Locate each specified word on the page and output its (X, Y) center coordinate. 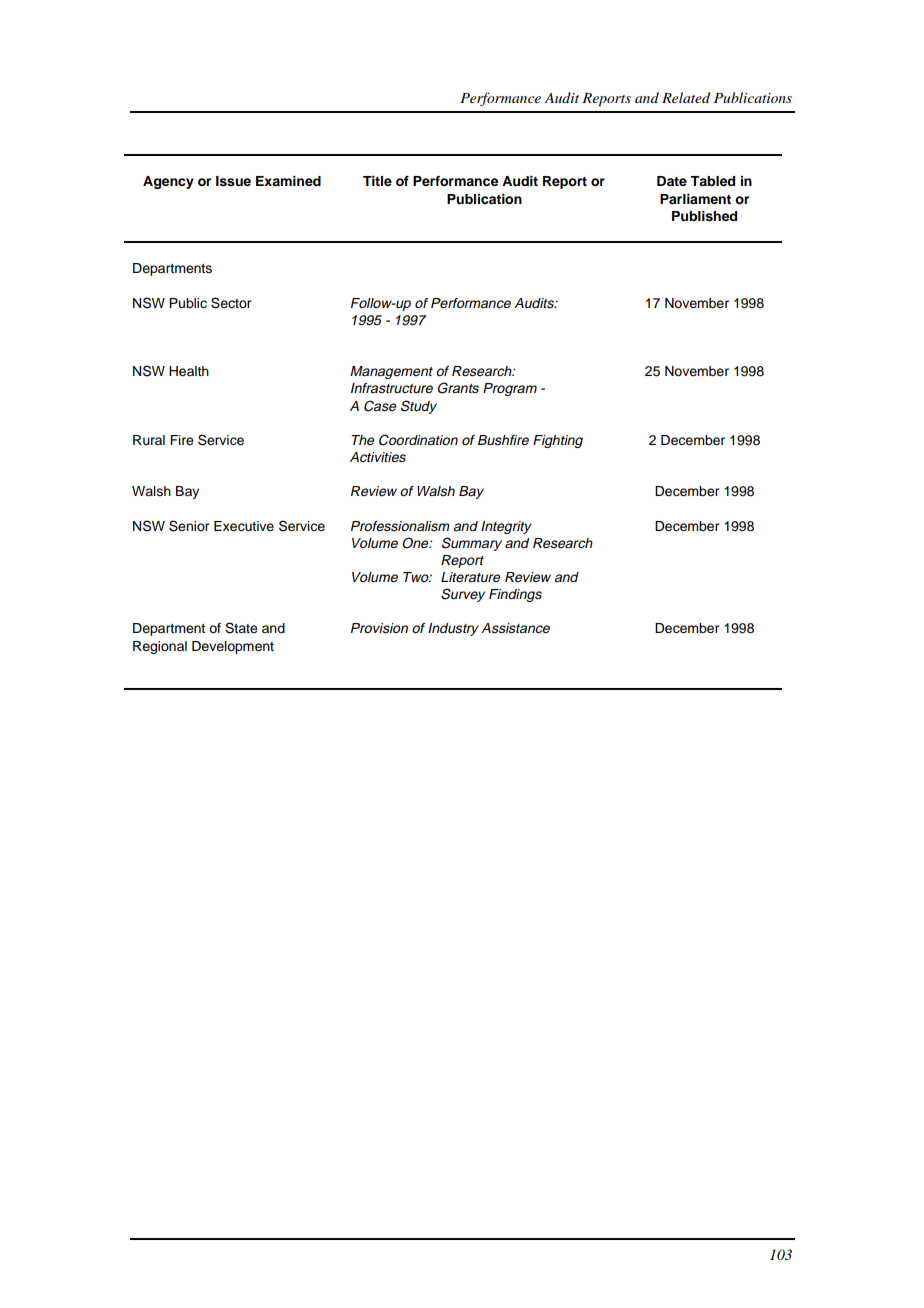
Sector (231, 303)
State (241, 628)
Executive (244, 526)
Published (704, 216)
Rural (149, 440)
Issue (233, 181)
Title (377, 181)
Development (233, 647)
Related (686, 97)
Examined (288, 181)
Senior (189, 526)
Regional (160, 647)
